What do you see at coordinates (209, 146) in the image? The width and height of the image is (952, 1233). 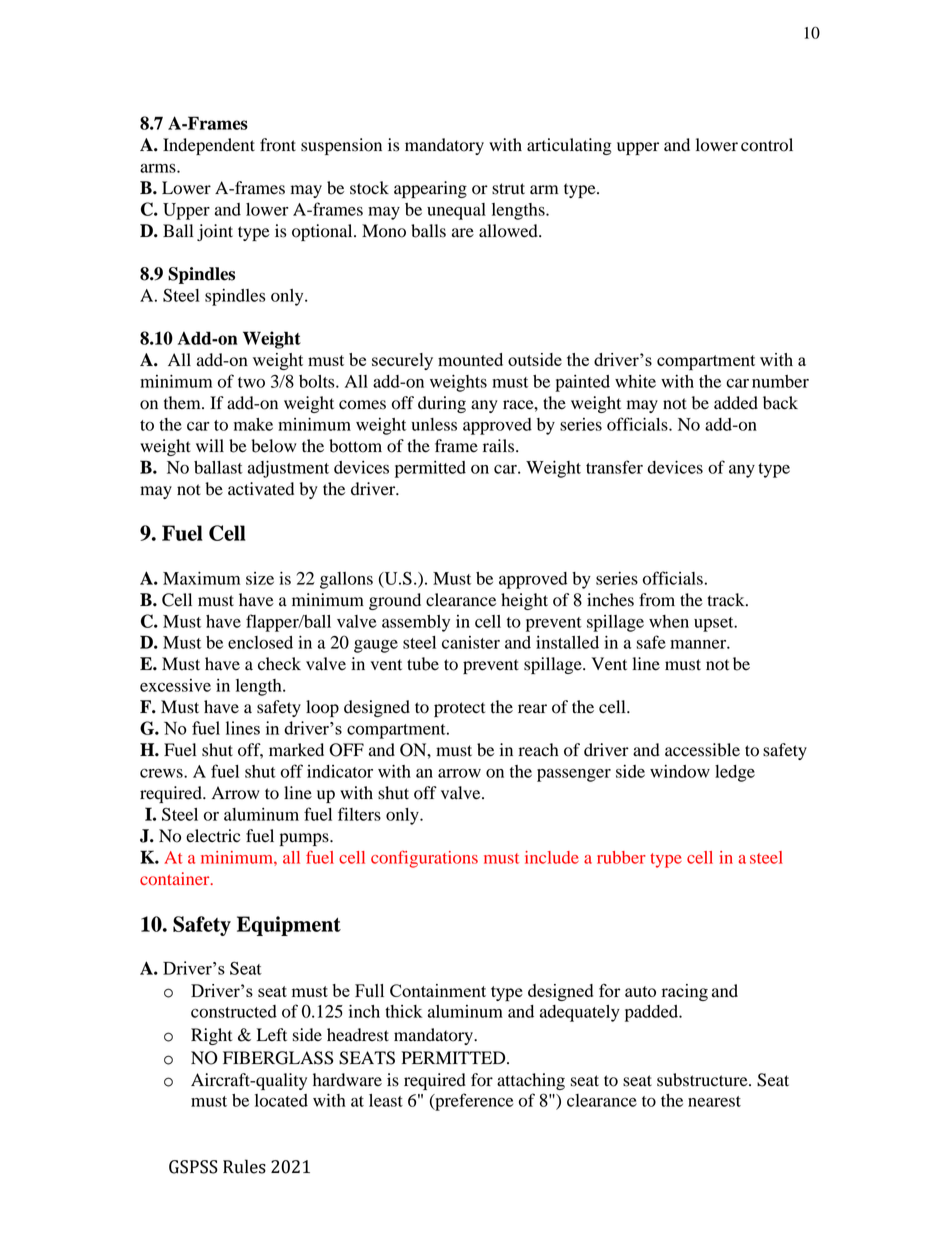 I see `Independent` at bounding box center [209, 146].
